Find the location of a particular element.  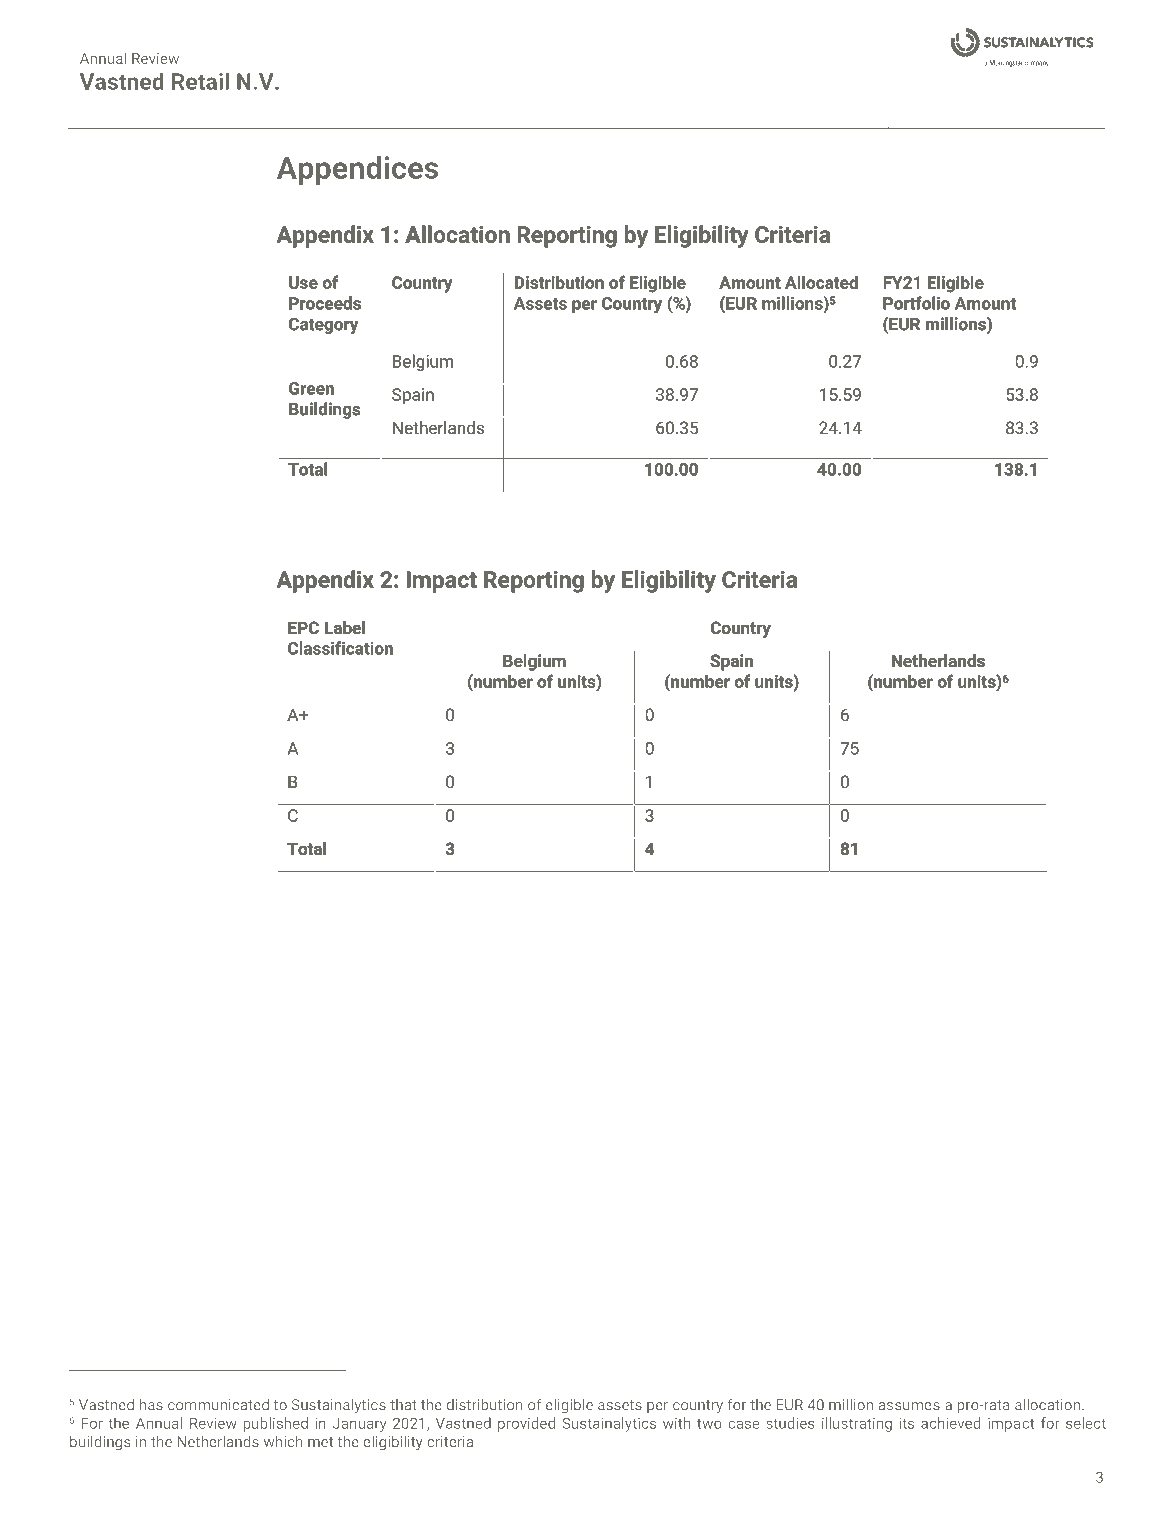

Allocated is located at coordinates (821, 282).
